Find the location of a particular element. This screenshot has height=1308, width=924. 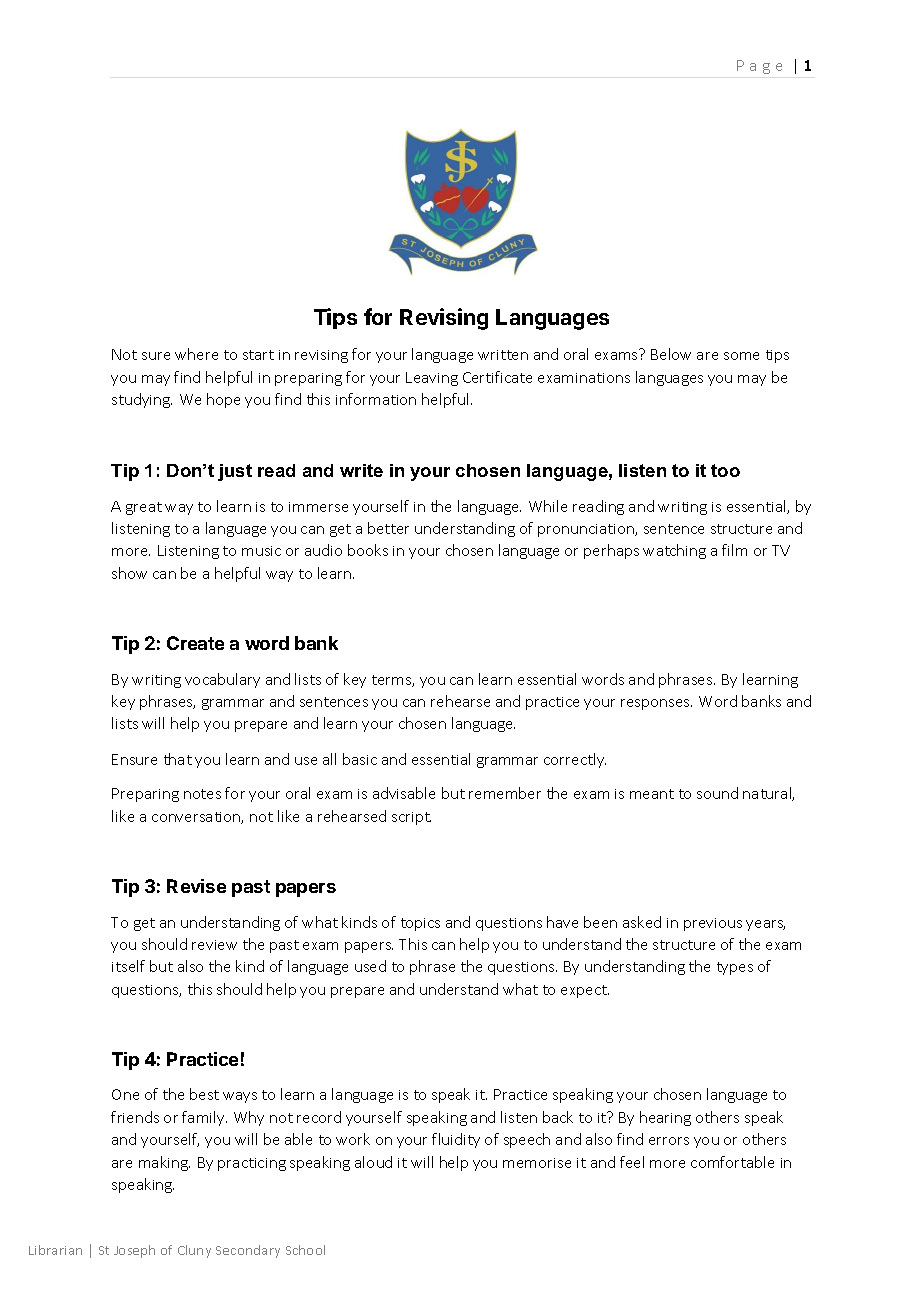

used is located at coordinates (370, 966).
